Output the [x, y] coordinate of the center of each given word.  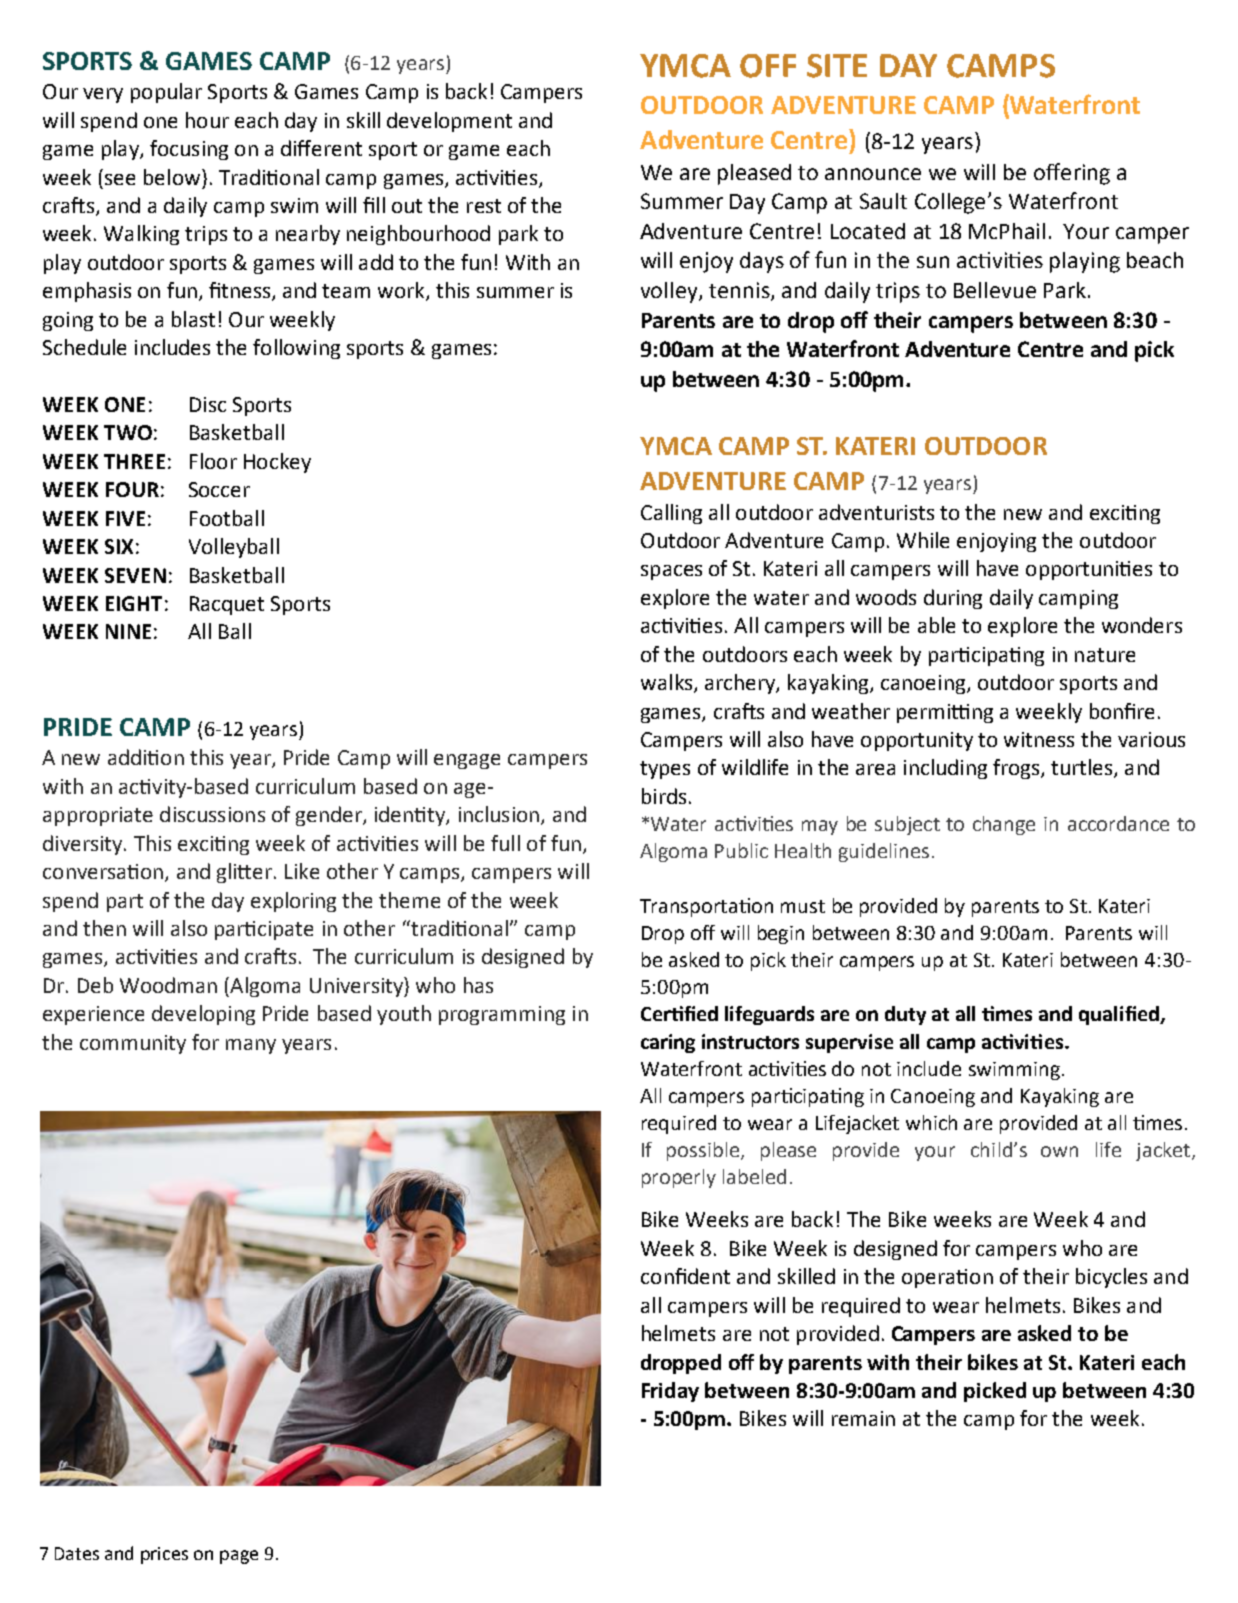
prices [164, 1555]
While [923, 540]
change [1004, 825]
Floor [213, 461]
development [449, 122]
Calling [671, 514]
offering [1072, 174]
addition [146, 757]
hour [207, 120]
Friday [670, 1392]
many [251, 1046]
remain [863, 1418]
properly [679, 1178]
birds [664, 796]
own [1059, 1151]
